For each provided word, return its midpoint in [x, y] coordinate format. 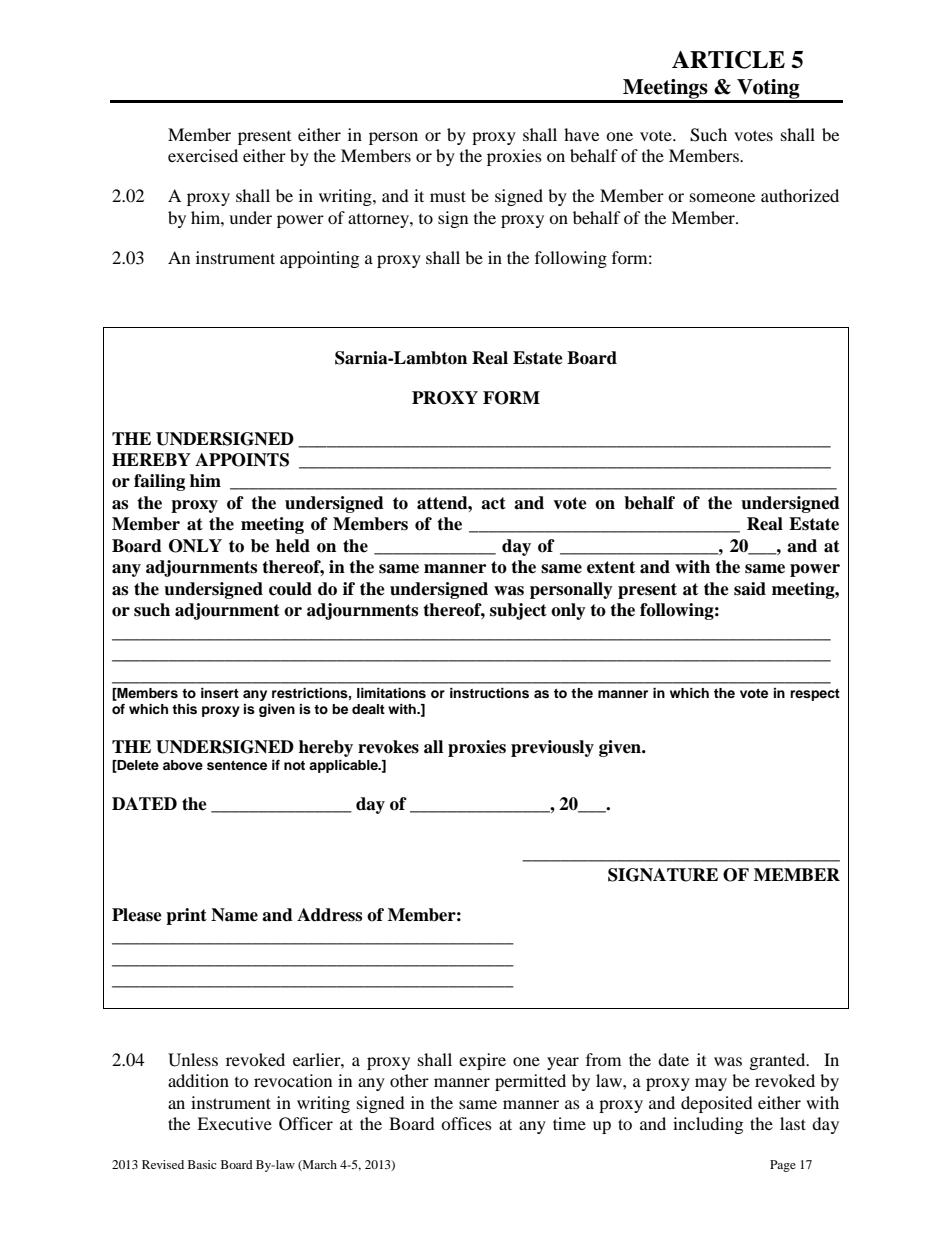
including [708, 1125]
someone [722, 197]
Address [329, 915]
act [493, 503]
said [750, 589]
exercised [203, 155]
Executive [234, 1123]
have [581, 134]
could [290, 589]
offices [466, 1123]
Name [234, 915]
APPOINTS [242, 460]
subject [518, 611]
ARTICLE [728, 60]
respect [815, 695]
